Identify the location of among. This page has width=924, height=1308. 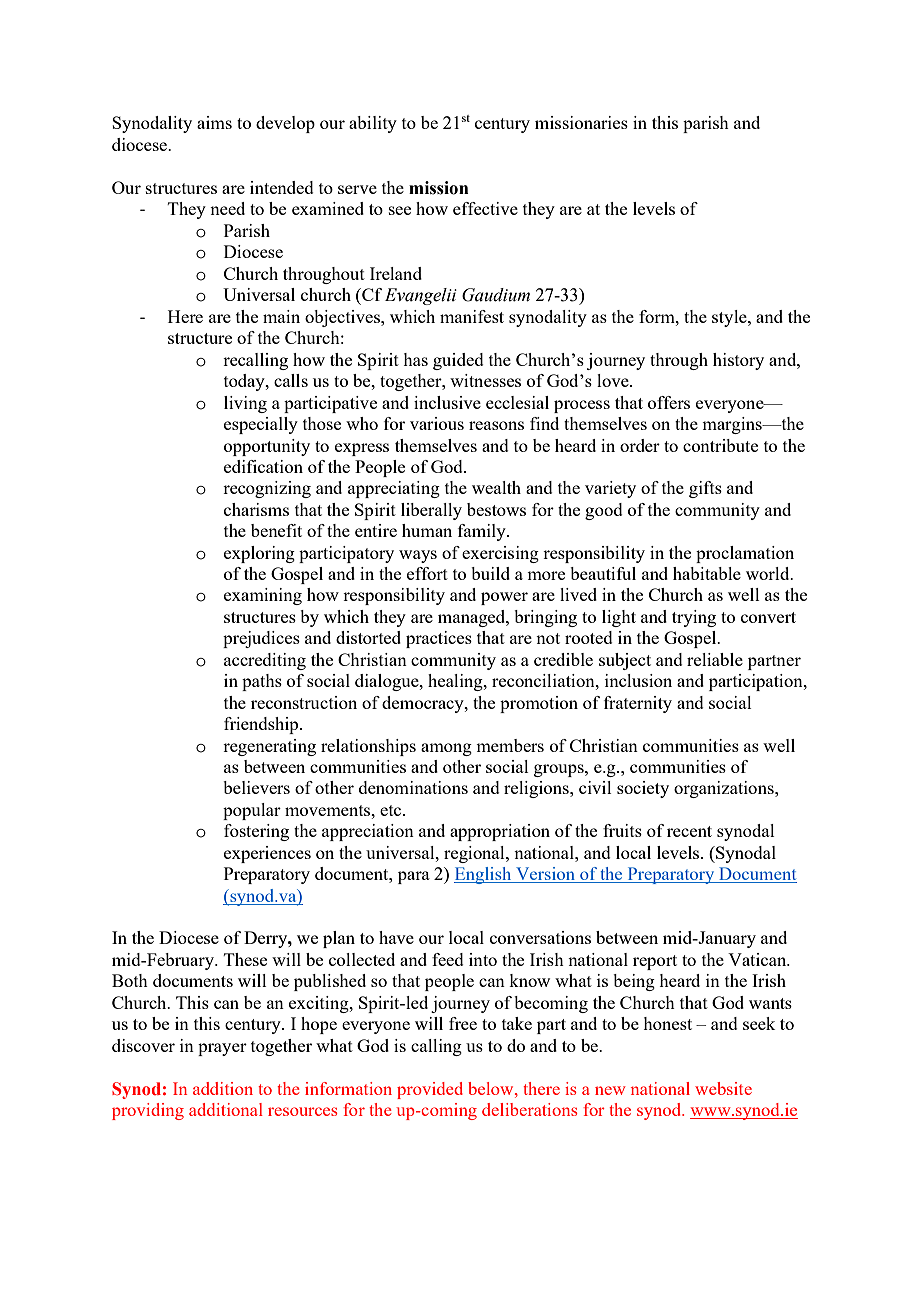
(446, 749).
